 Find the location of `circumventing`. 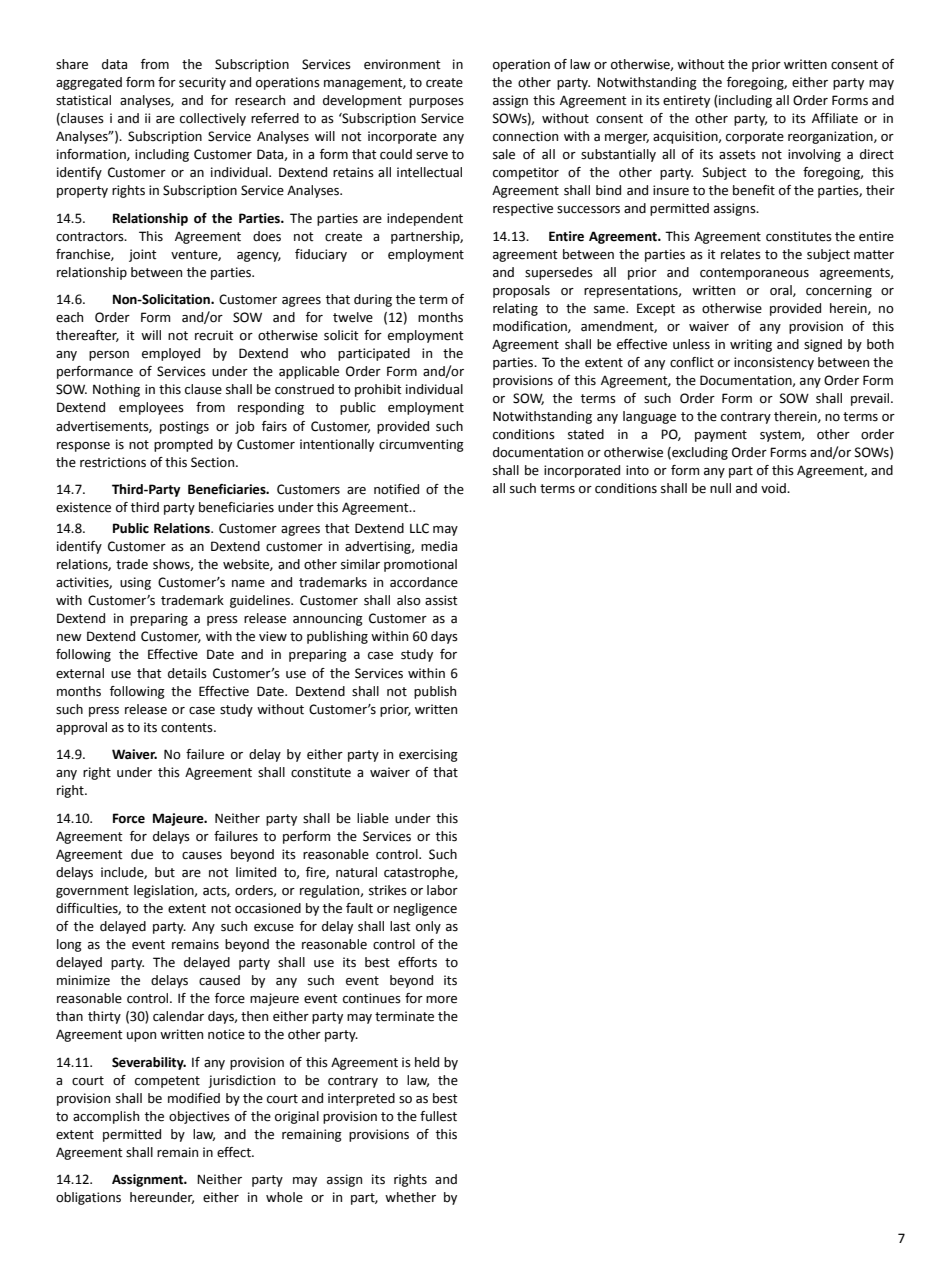

circumventing is located at coordinates (421, 445).
